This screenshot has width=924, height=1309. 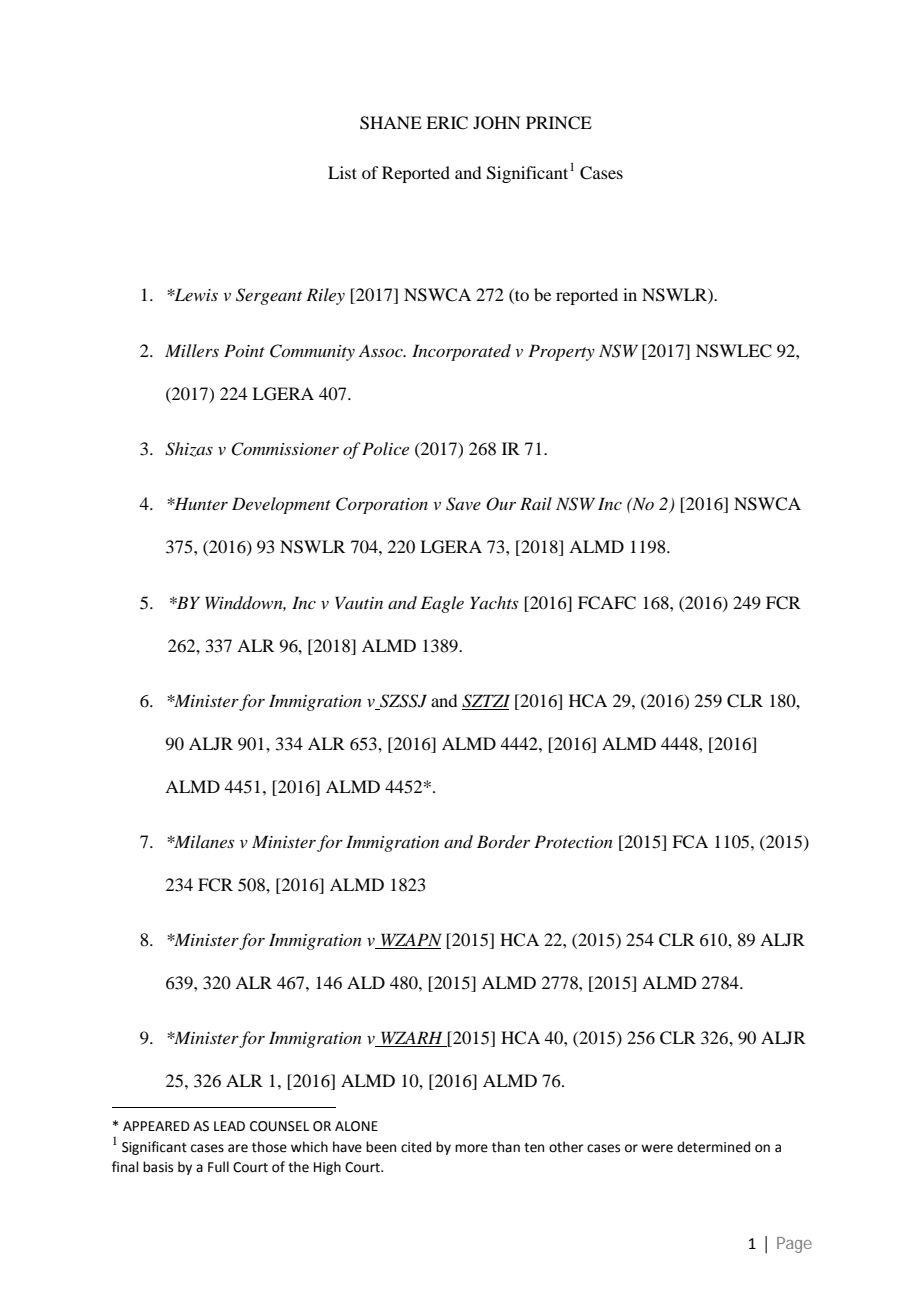 I want to click on Protection, so click(x=573, y=841).
